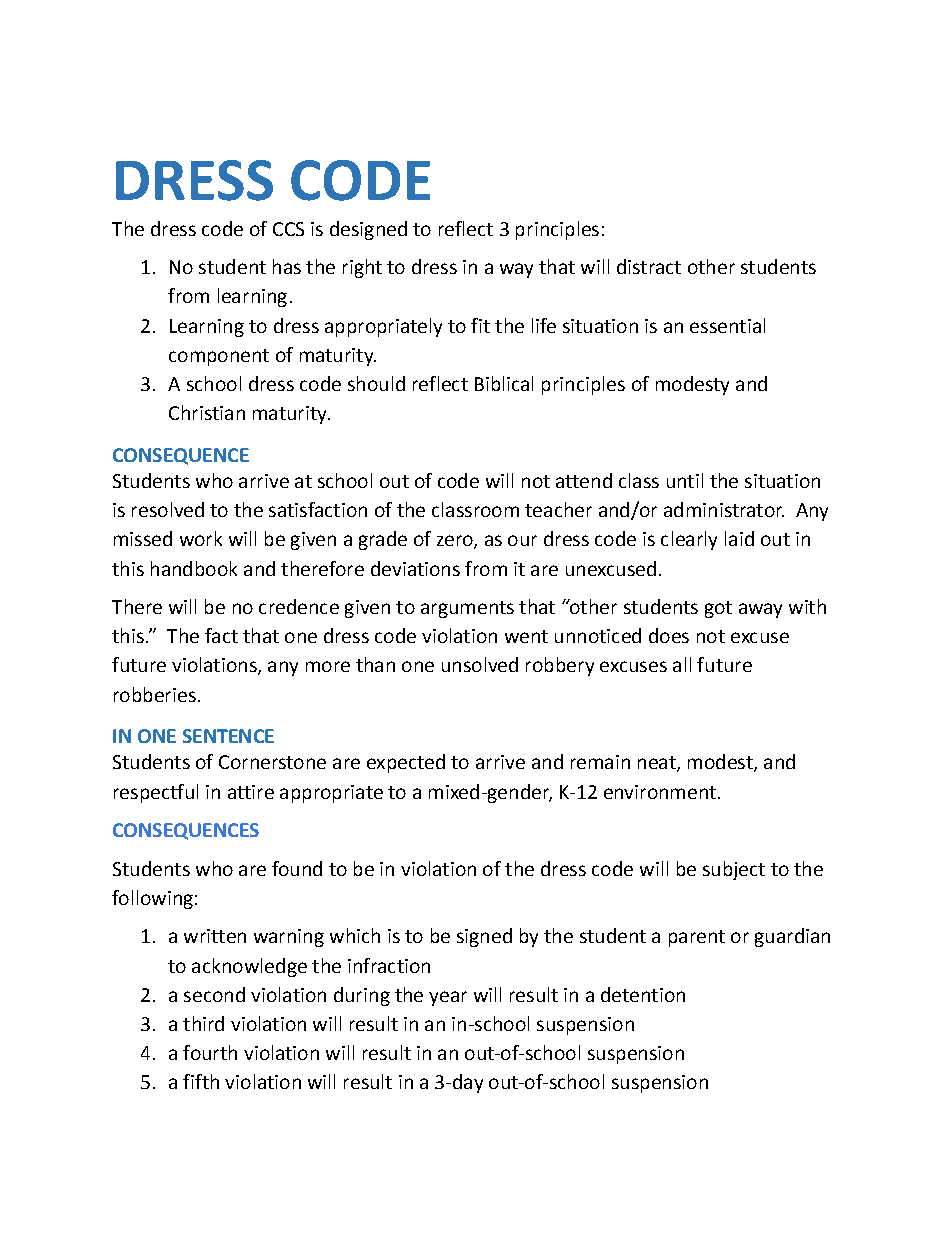 The width and height of the screenshot is (952, 1233). Describe the element at coordinates (504, 383) in the screenshot. I see `Biblical` at that location.
